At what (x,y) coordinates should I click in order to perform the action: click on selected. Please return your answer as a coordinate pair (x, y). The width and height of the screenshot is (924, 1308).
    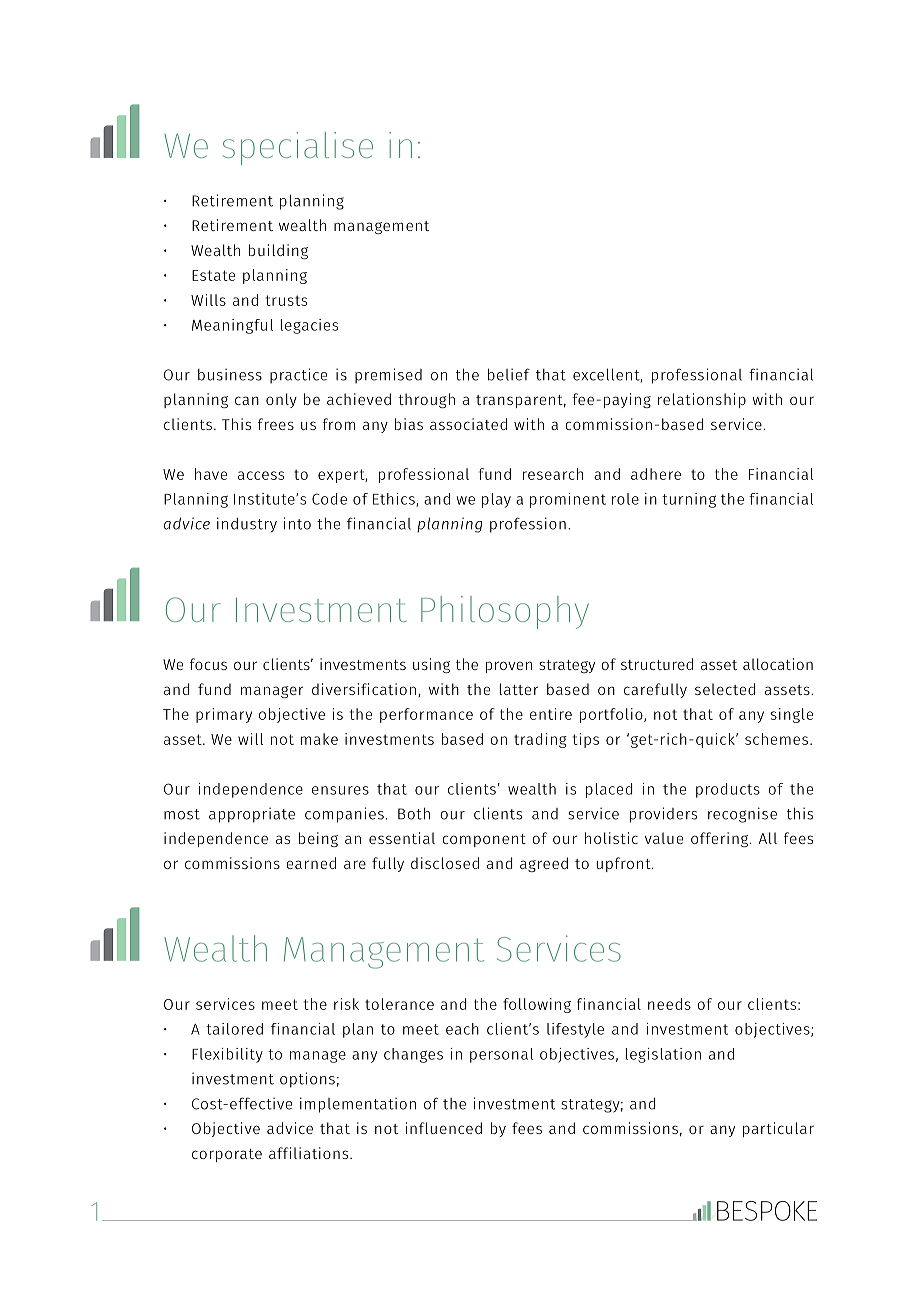
    Looking at the image, I should click on (725, 689).
